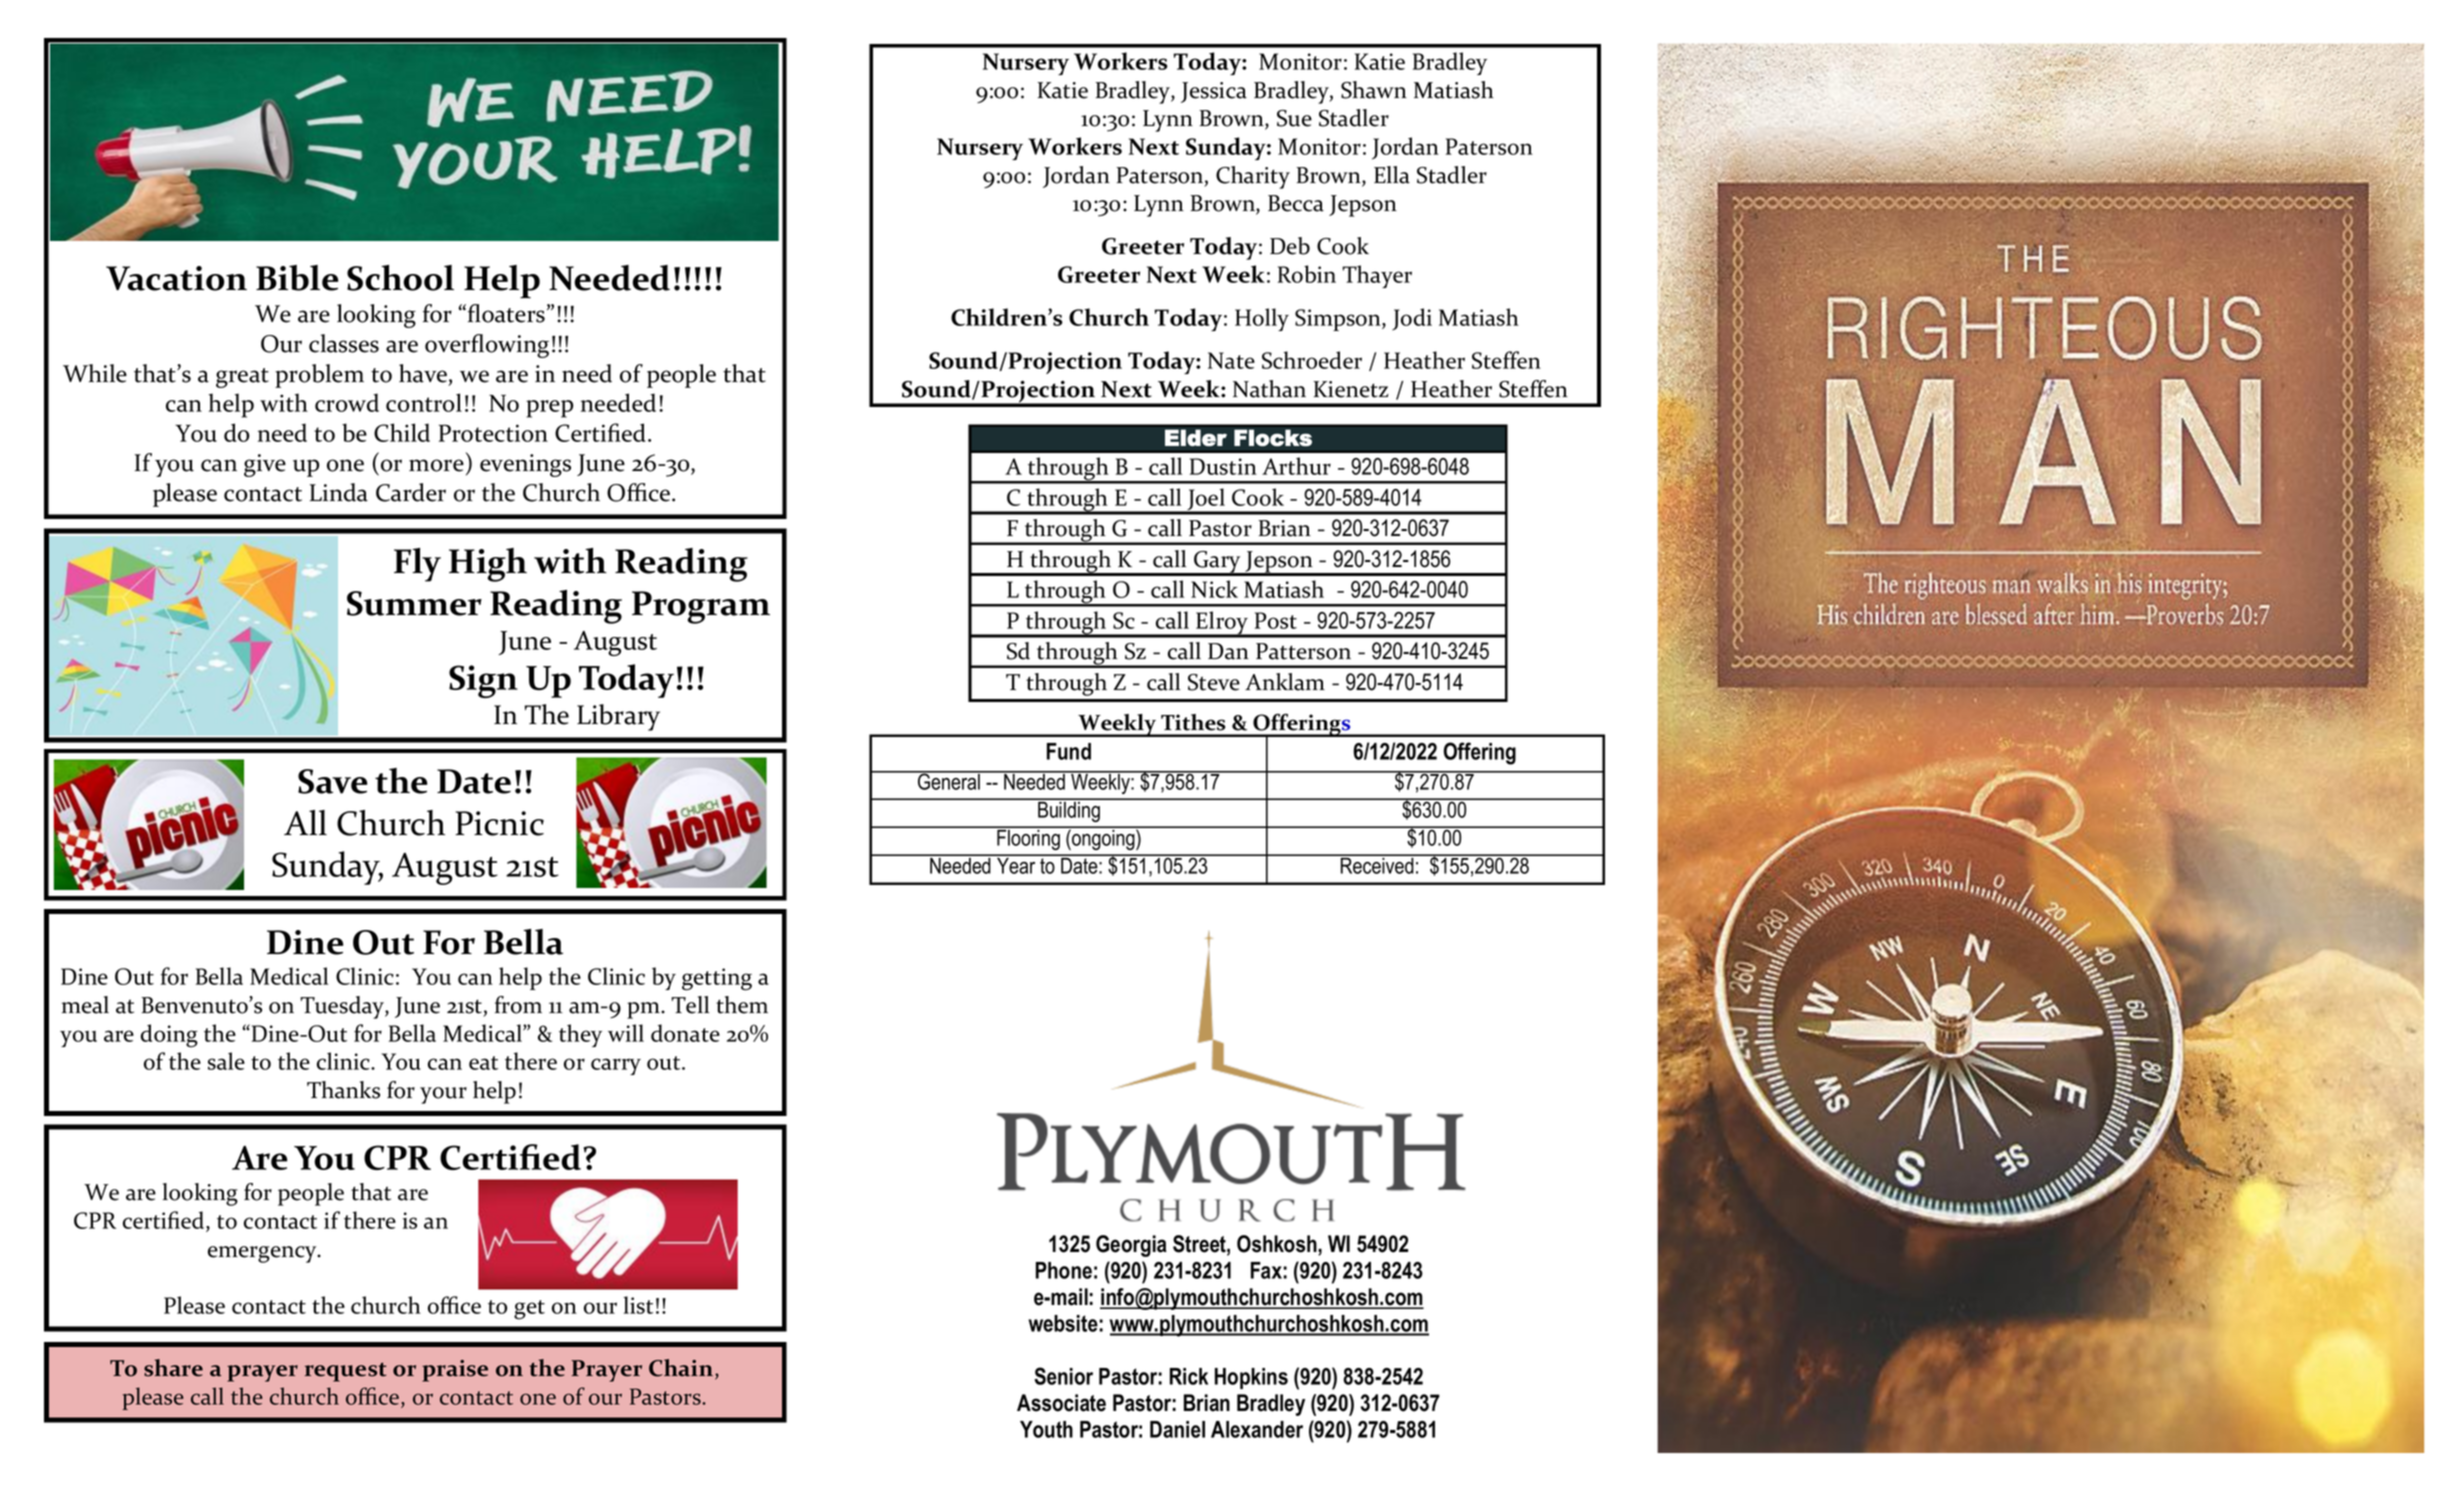 This page has width=2459, height=1493. Describe the element at coordinates (1294, 118) in the page. I see `Sue` at that location.
